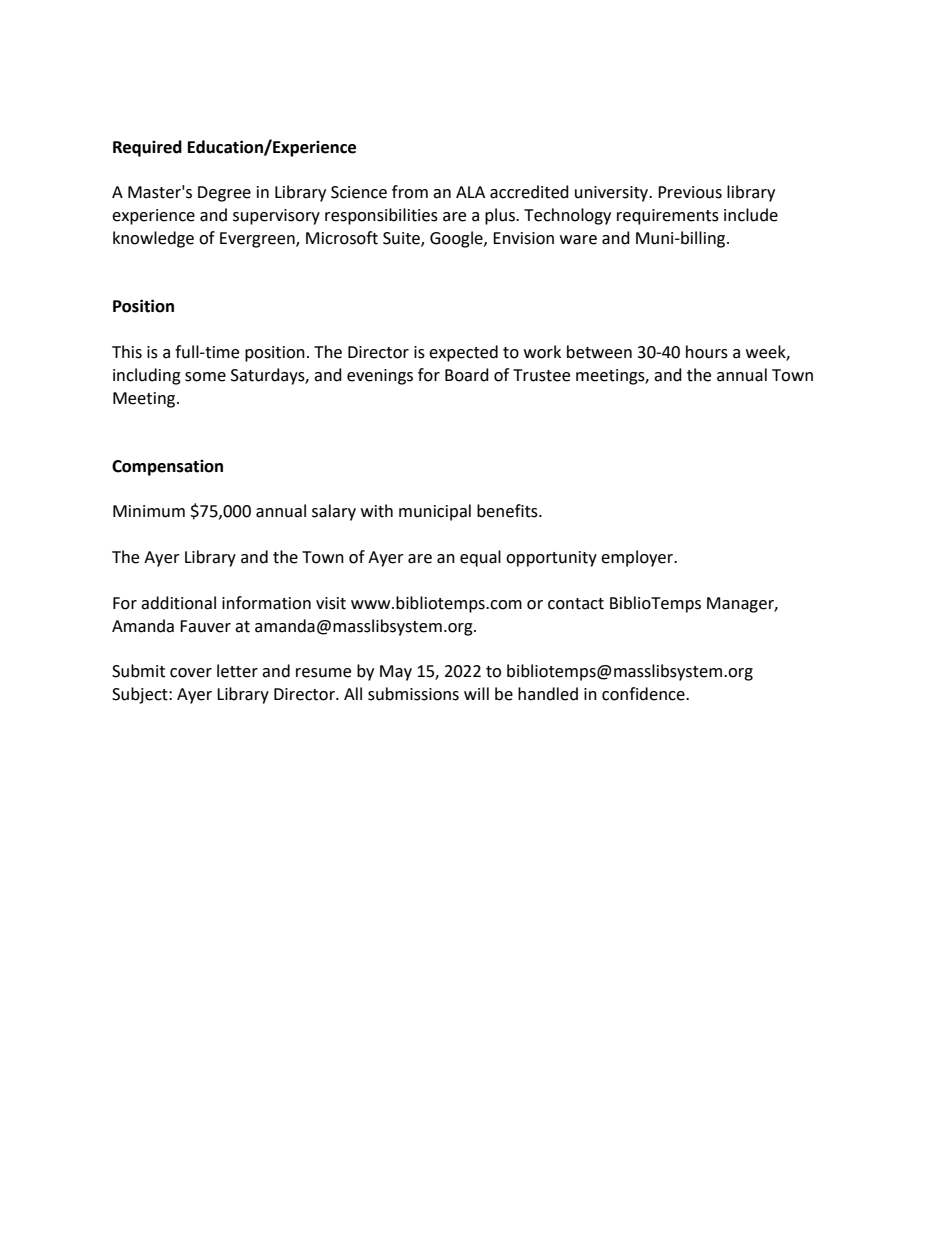 The width and height of the page is (952, 1233). I want to click on confidence, so click(644, 694).
